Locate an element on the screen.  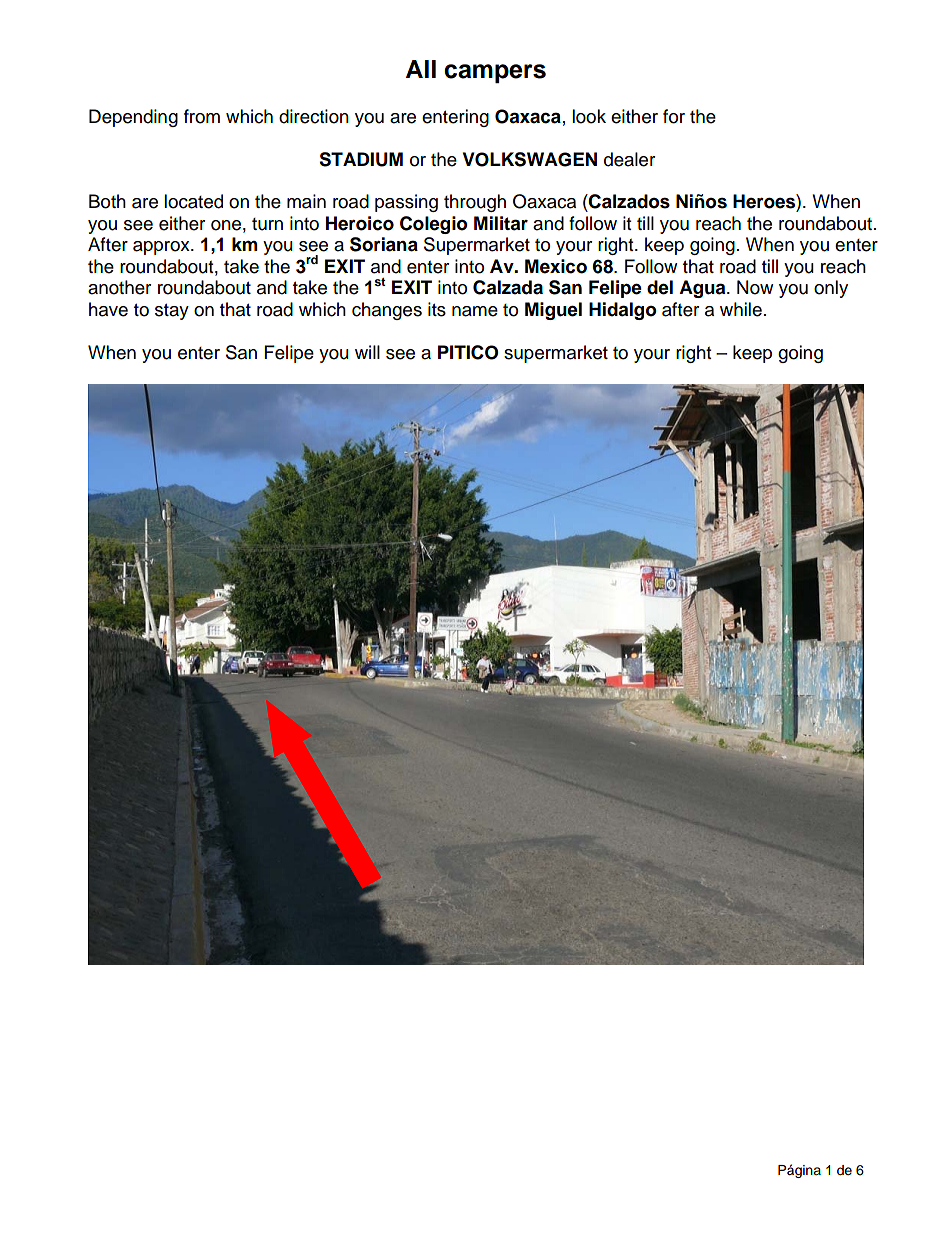
from is located at coordinates (202, 116).
